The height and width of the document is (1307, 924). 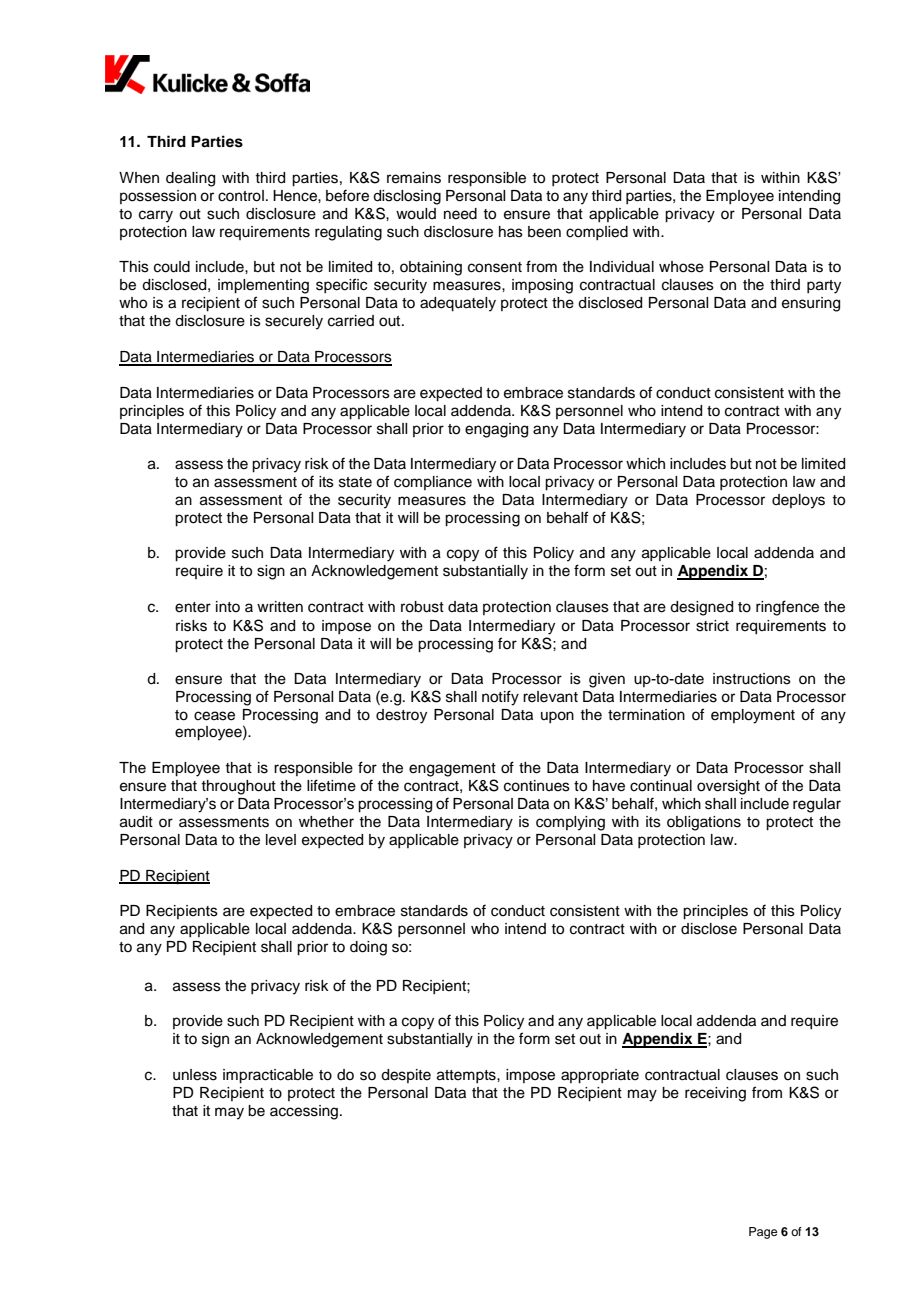 I want to click on control, so click(x=241, y=196).
